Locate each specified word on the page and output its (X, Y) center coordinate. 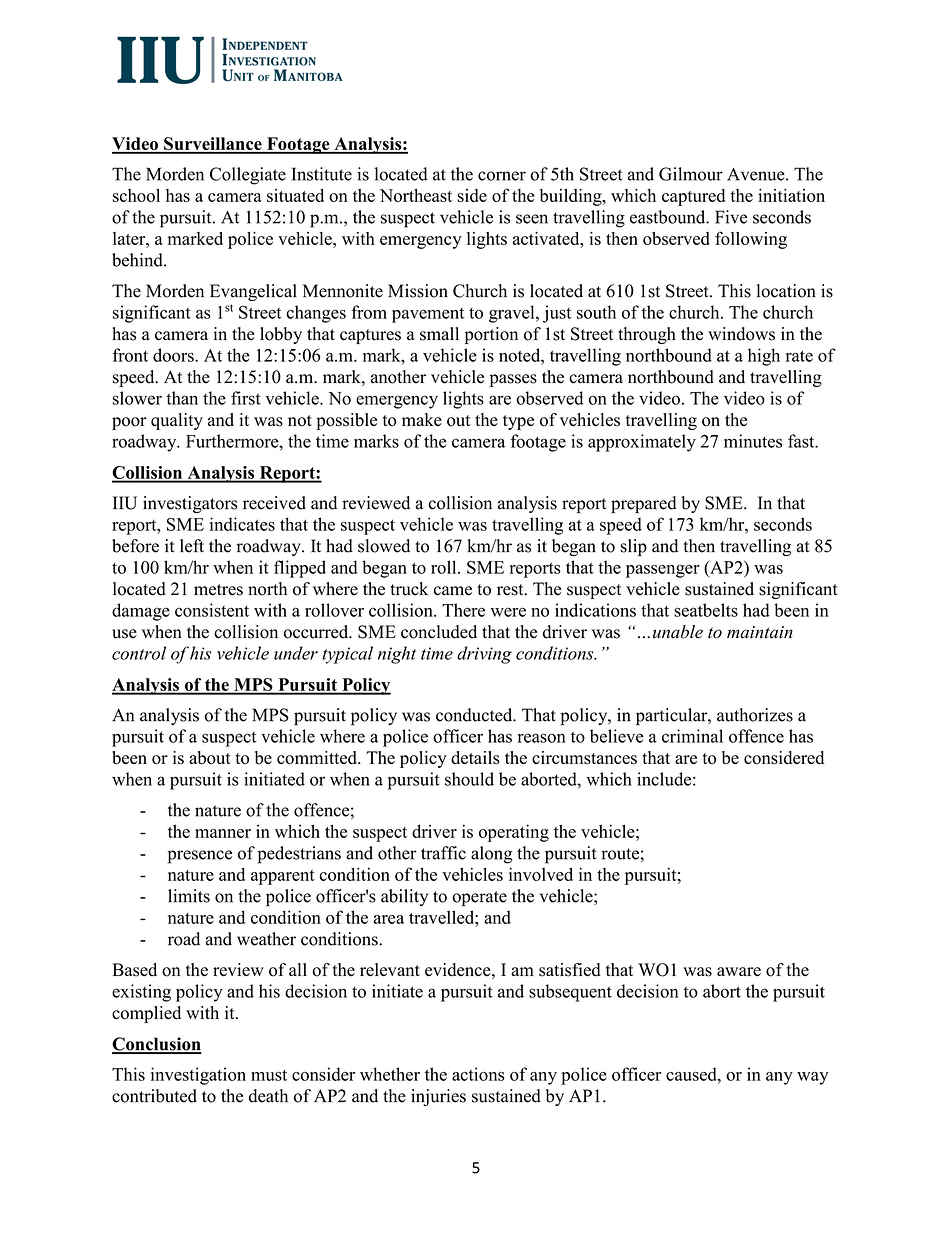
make (422, 419)
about (210, 758)
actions (478, 1074)
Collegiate (248, 176)
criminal (692, 736)
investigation (198, 1076)
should (469, 779)
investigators (190, 504)
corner (502, 176)
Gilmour (691, 174)
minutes (753, 441)
